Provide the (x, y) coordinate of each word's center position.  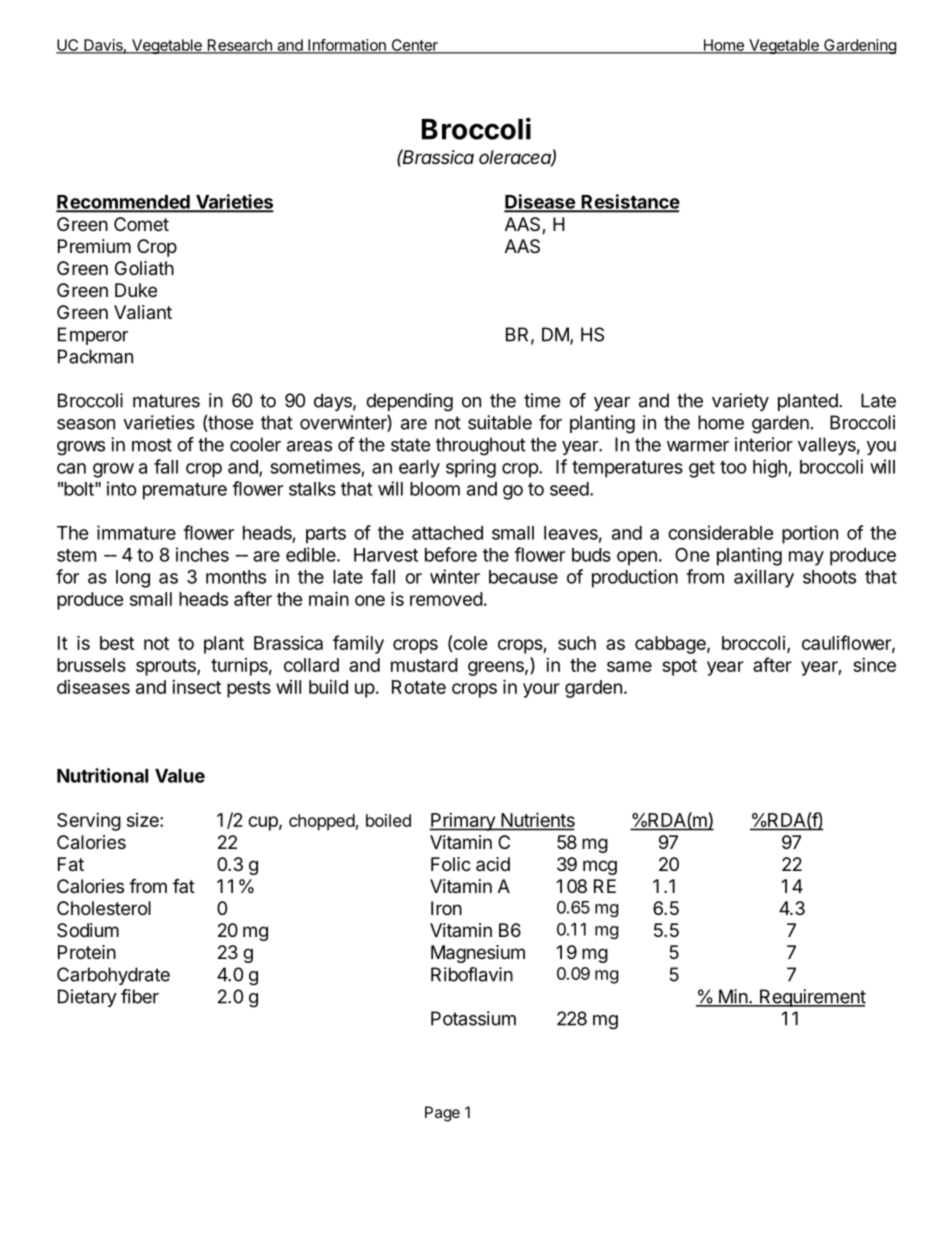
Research (239, 46)
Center (414, 46)
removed (446, 599)
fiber (140, 996)
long (133, 579)
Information (347, 46)
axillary (764, 578)
